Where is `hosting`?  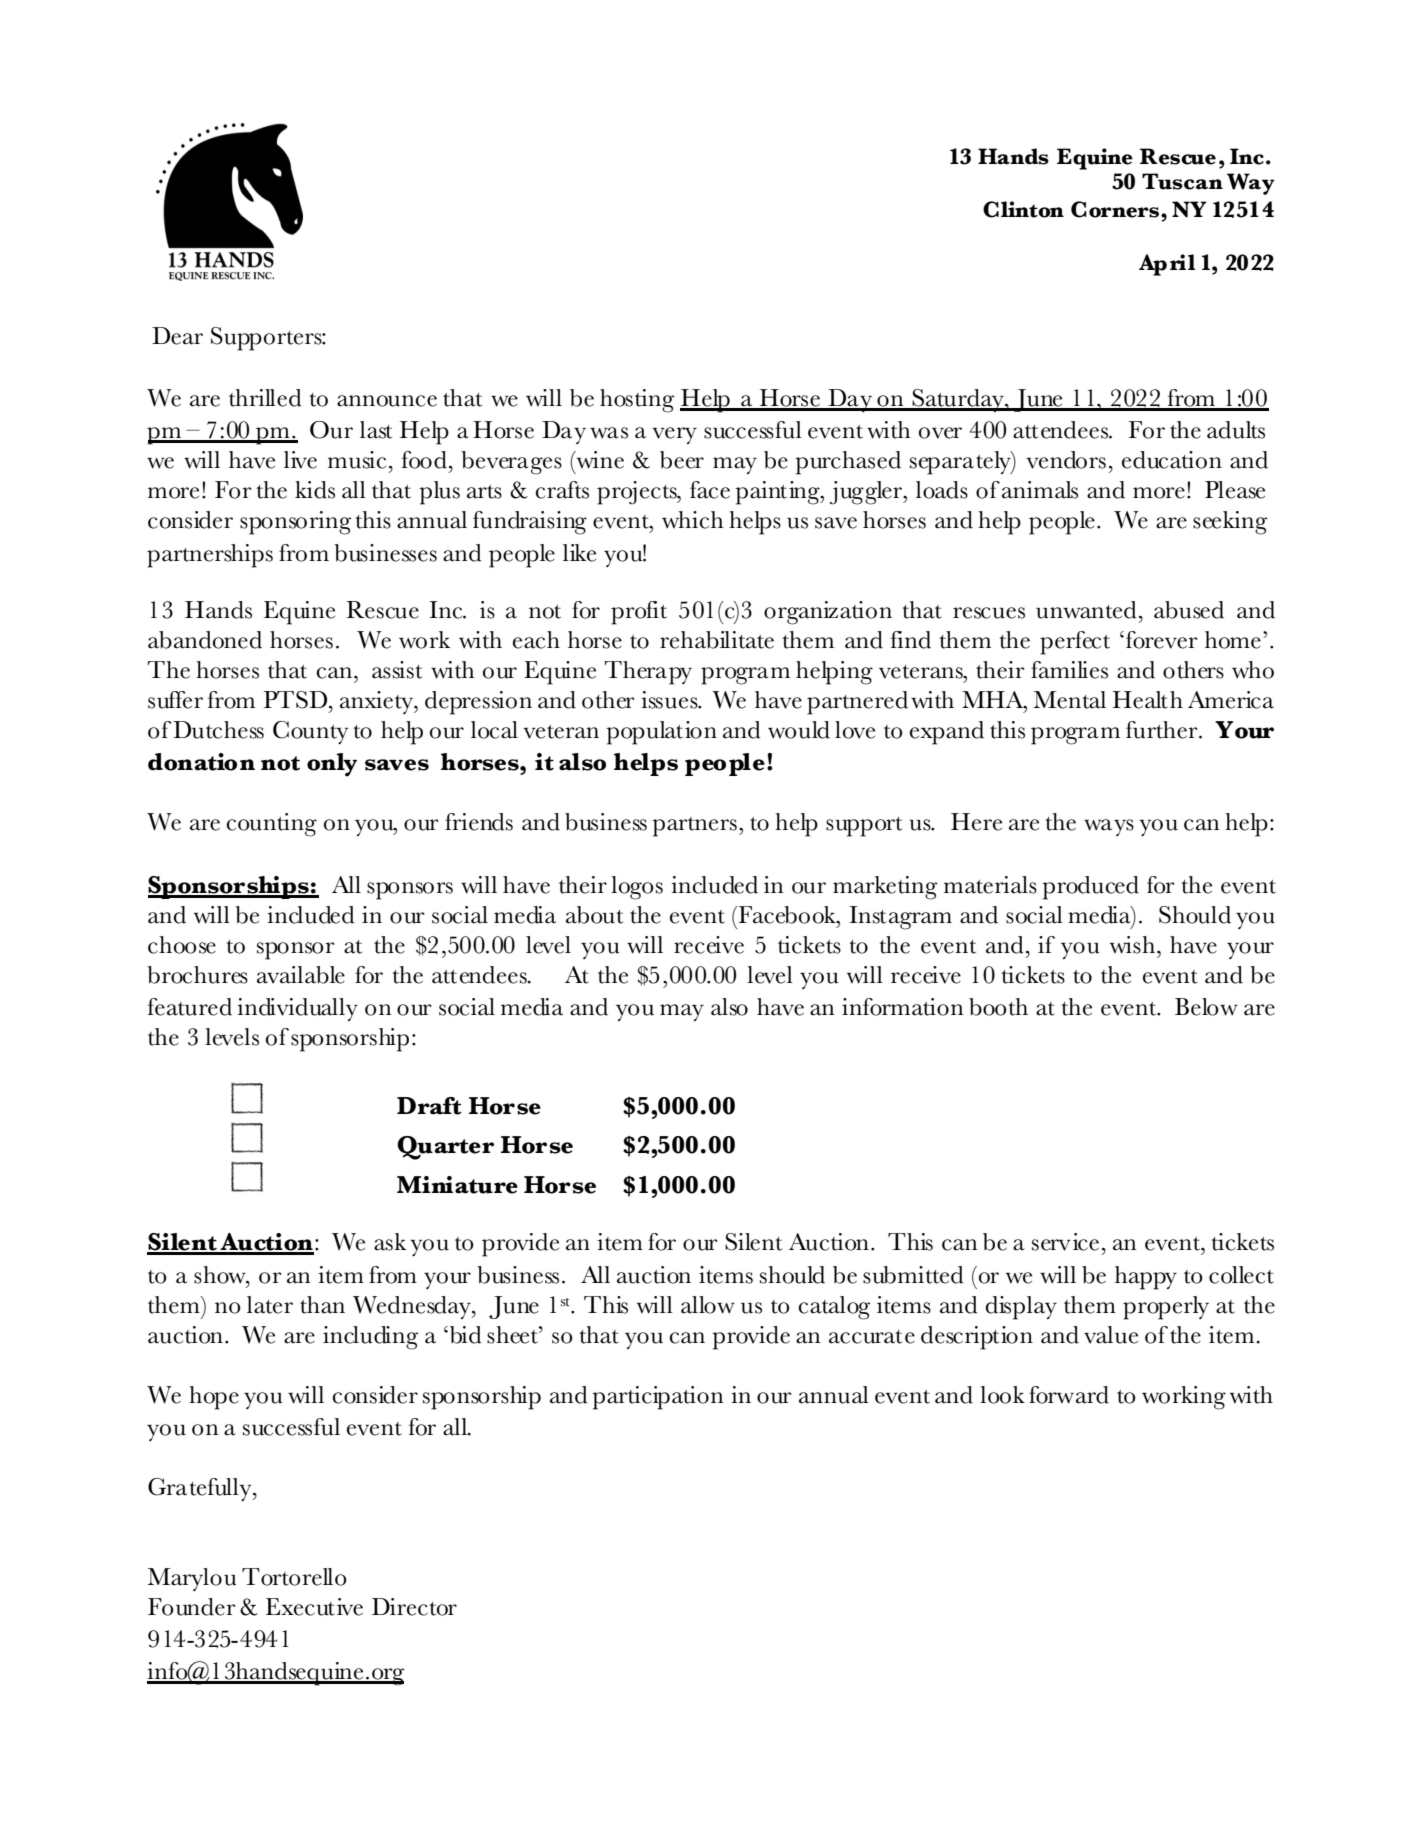
hosting is located at coordinates (637, 401).
